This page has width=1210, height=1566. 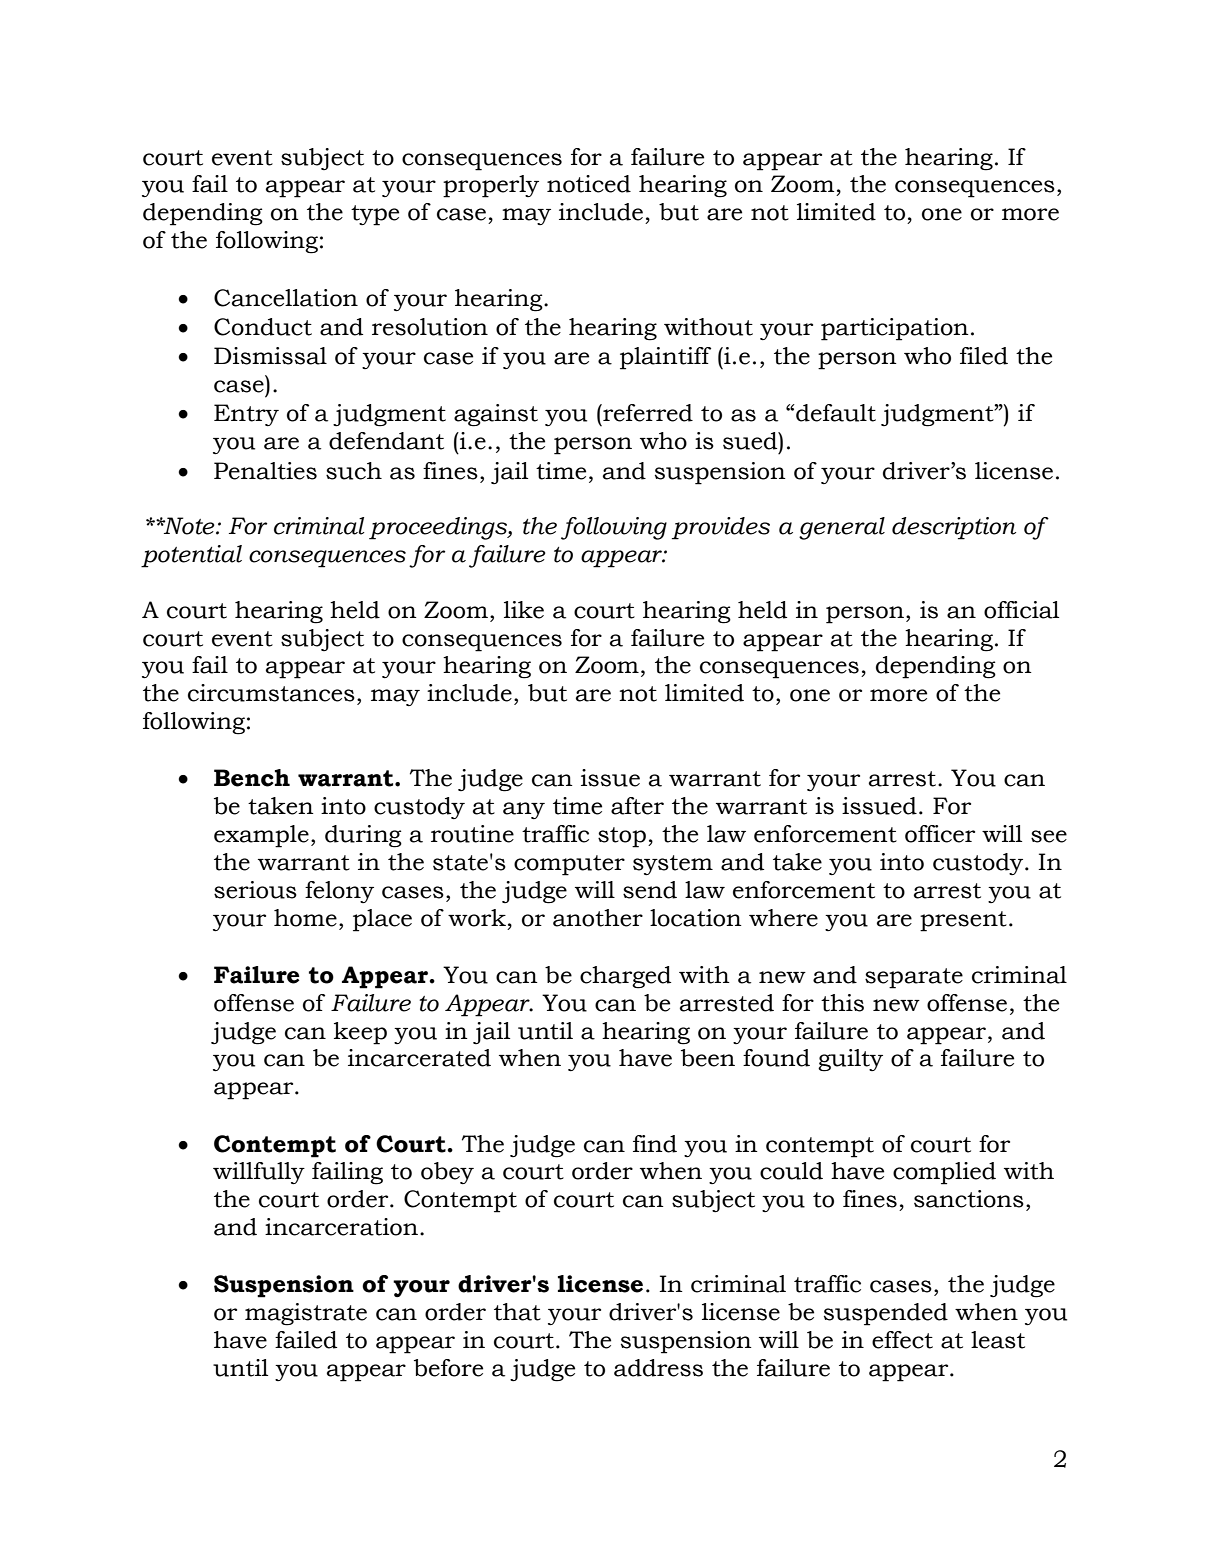 What do you see at coordinates (658, 1368) in the page?
I see `address` at bounding box center [658, 1368].
